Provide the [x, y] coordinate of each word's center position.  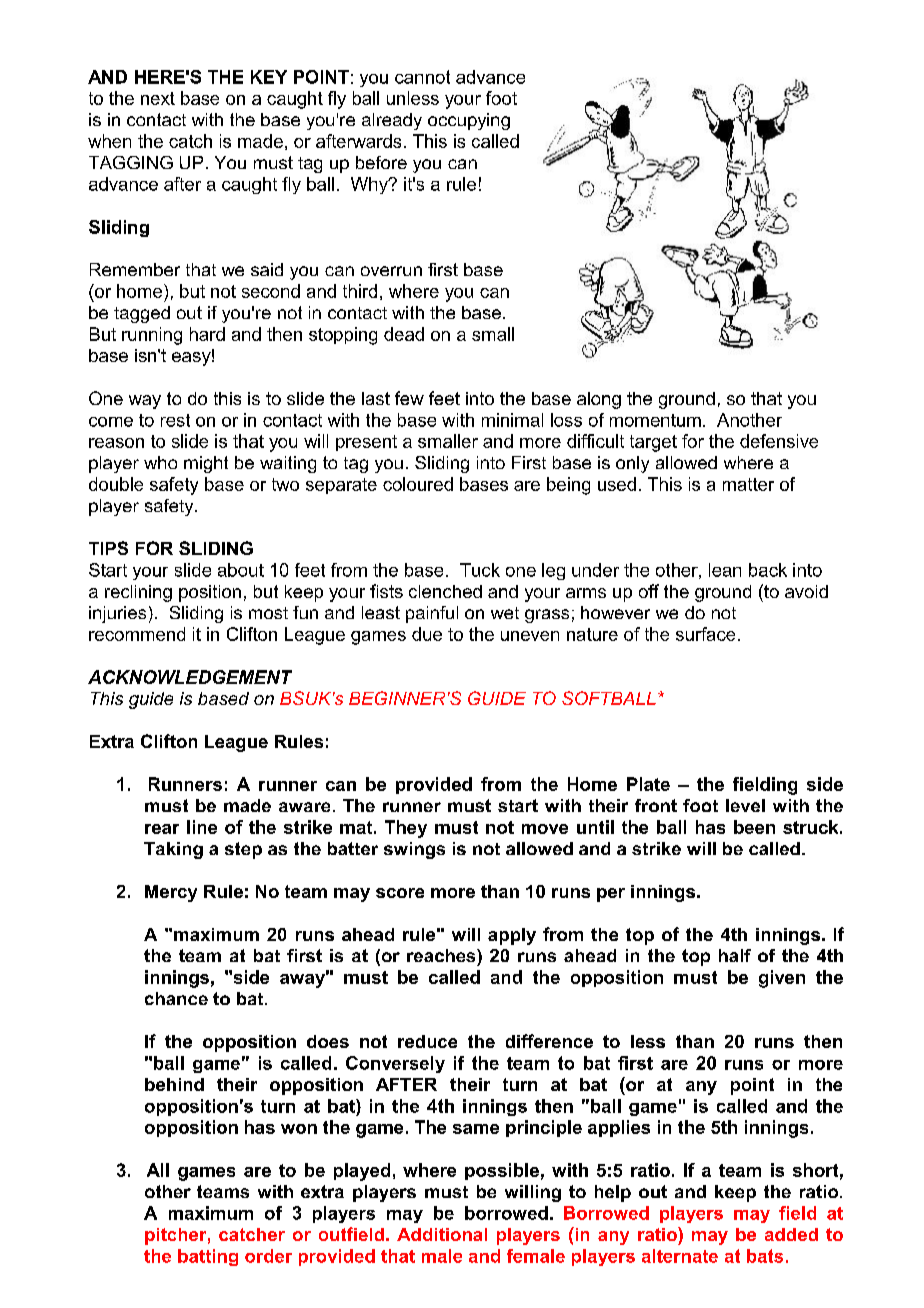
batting [208, 1257]
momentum [655, 420]
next [158, 98]
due [427, 634]
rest [175, 420]
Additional [442, 1234]
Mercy [171, 893]
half [735, 955]
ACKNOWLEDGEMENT [190, 677]
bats [765, 1256]
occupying [469, 121]
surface [705, 634]
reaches [442, 955]
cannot [422, 77]
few [409, 398]
